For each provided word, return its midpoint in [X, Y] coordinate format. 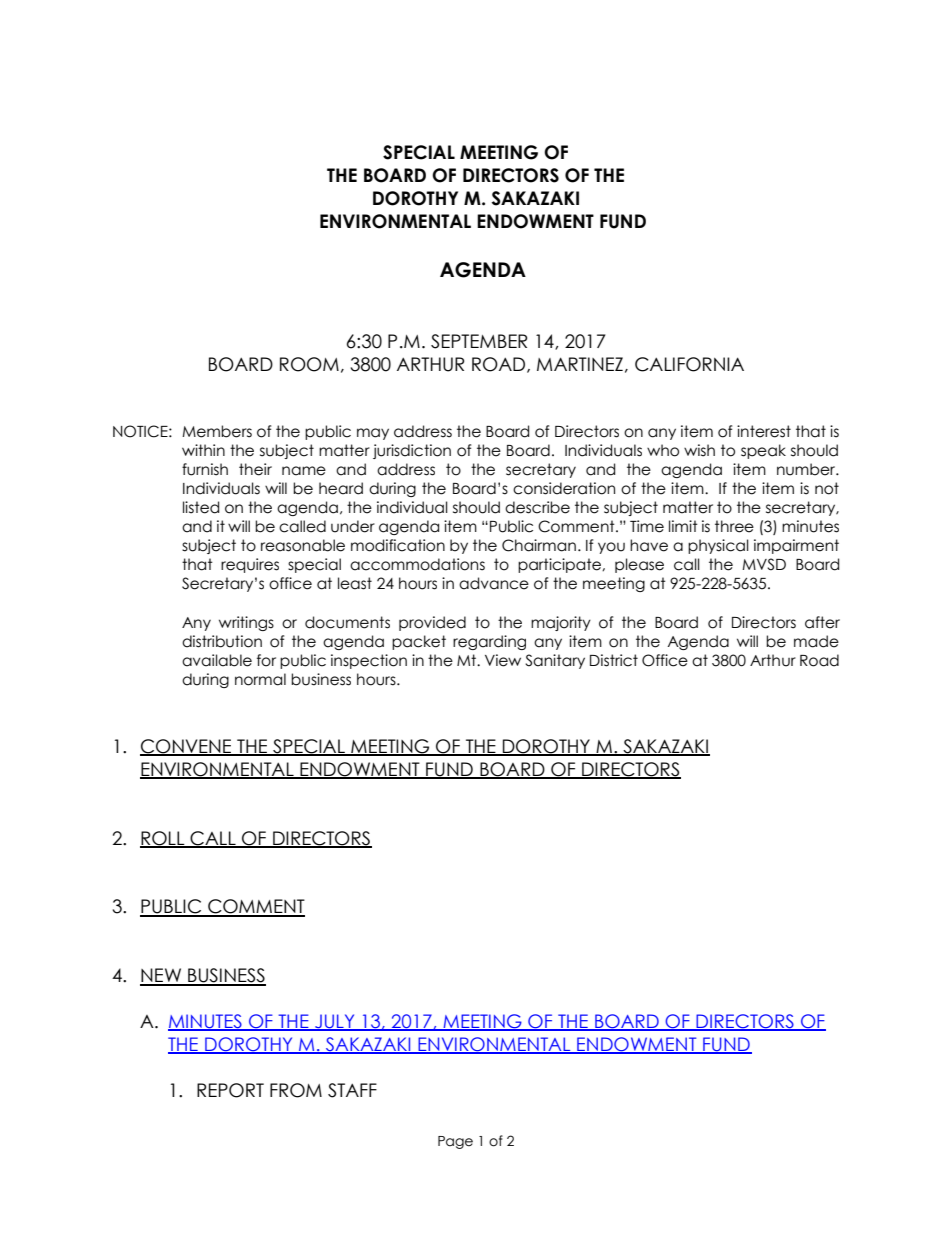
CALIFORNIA [689, 364]
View [503, 660]
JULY [335, 1022]
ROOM [309, 364]
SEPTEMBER [479, 341]
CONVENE [187, 747]
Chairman [539, 545]
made [816, 641]
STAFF [352, 1090]
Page [455, 1142]
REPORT [230, 1090]
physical [718, 546]
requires [250, 565]
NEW [162, 976]
